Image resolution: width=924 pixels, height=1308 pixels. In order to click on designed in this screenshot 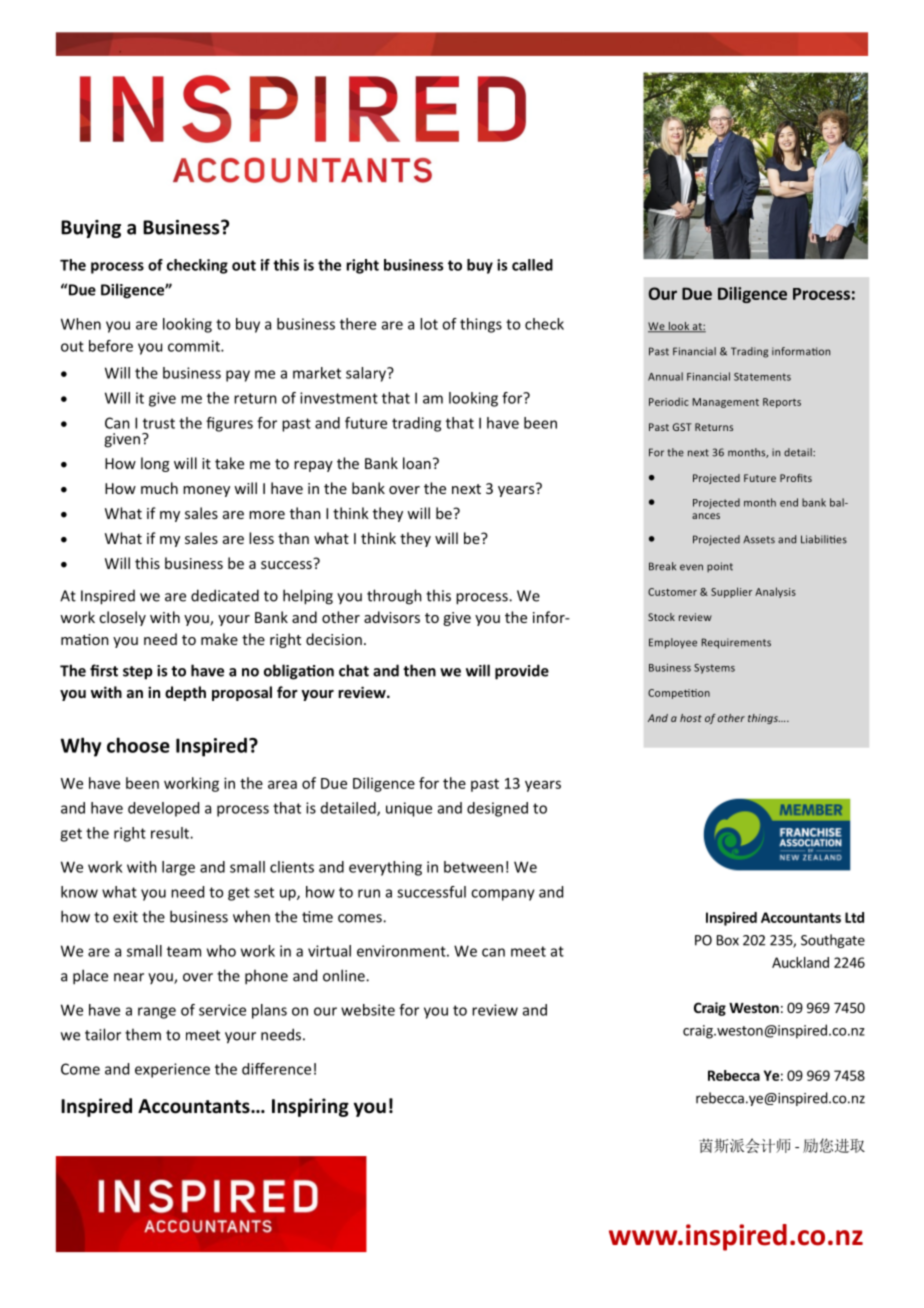, I will do `click(497, 809)`.
